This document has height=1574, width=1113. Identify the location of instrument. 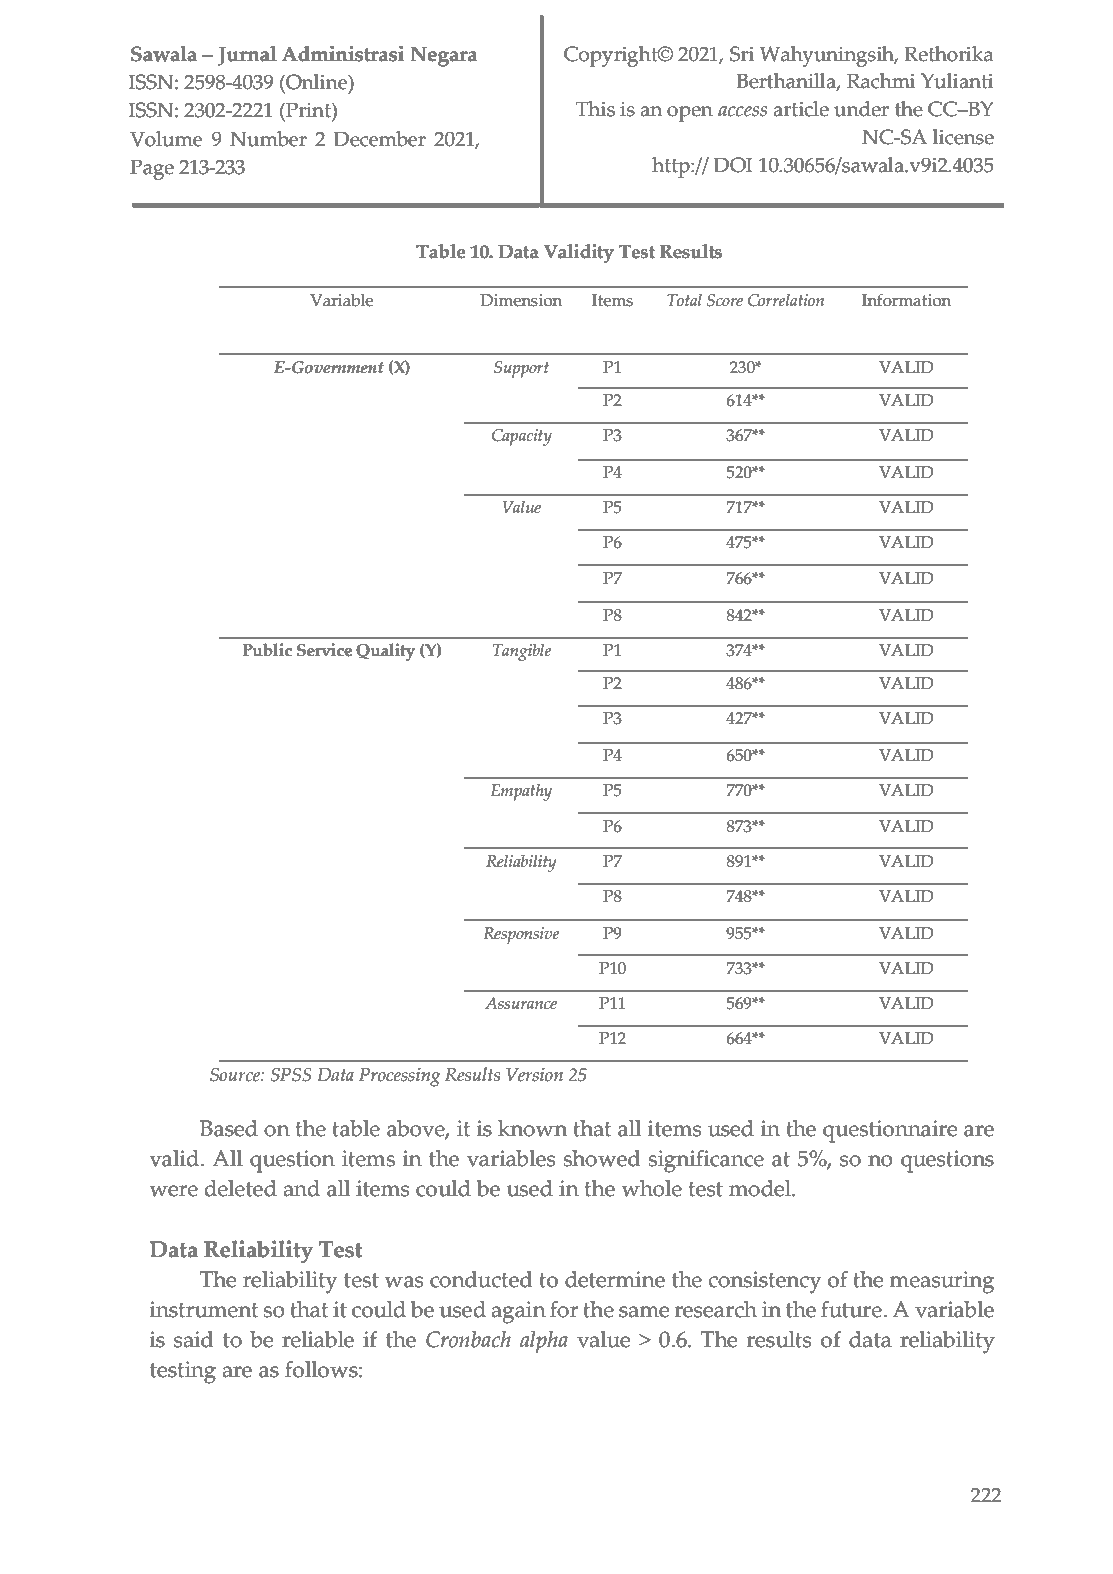
(203, 1309).
